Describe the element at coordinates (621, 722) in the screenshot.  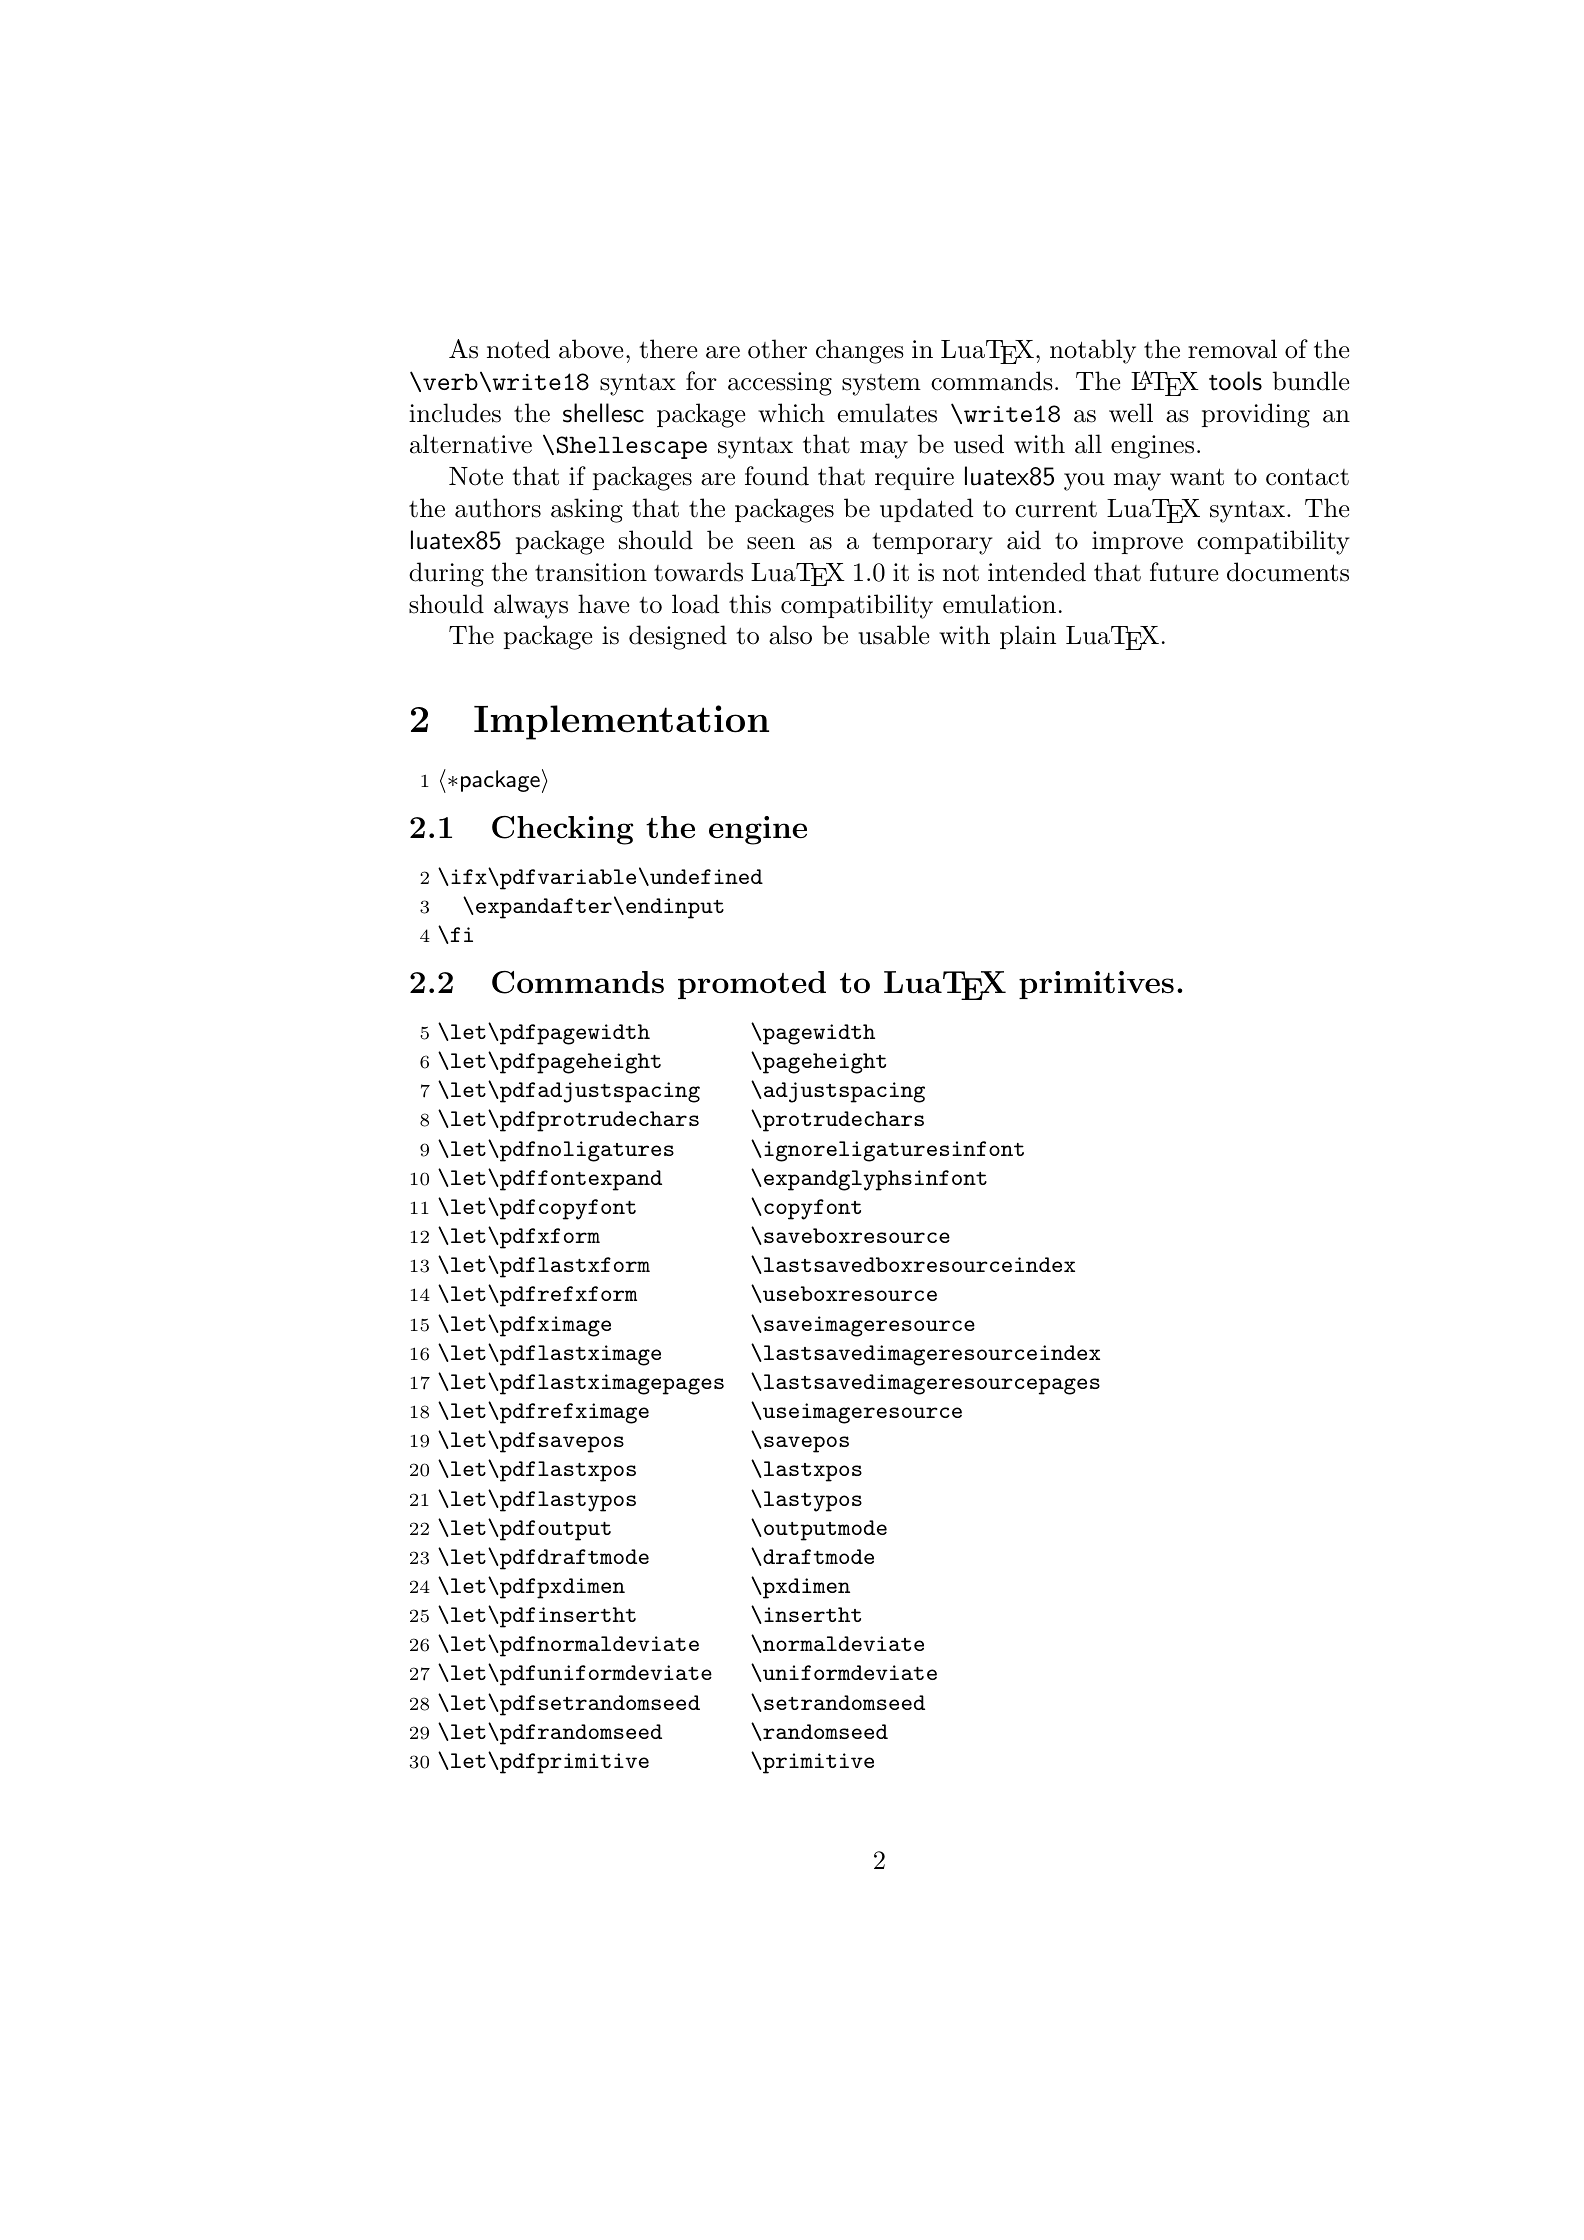
I see `Implementation` at that location.
